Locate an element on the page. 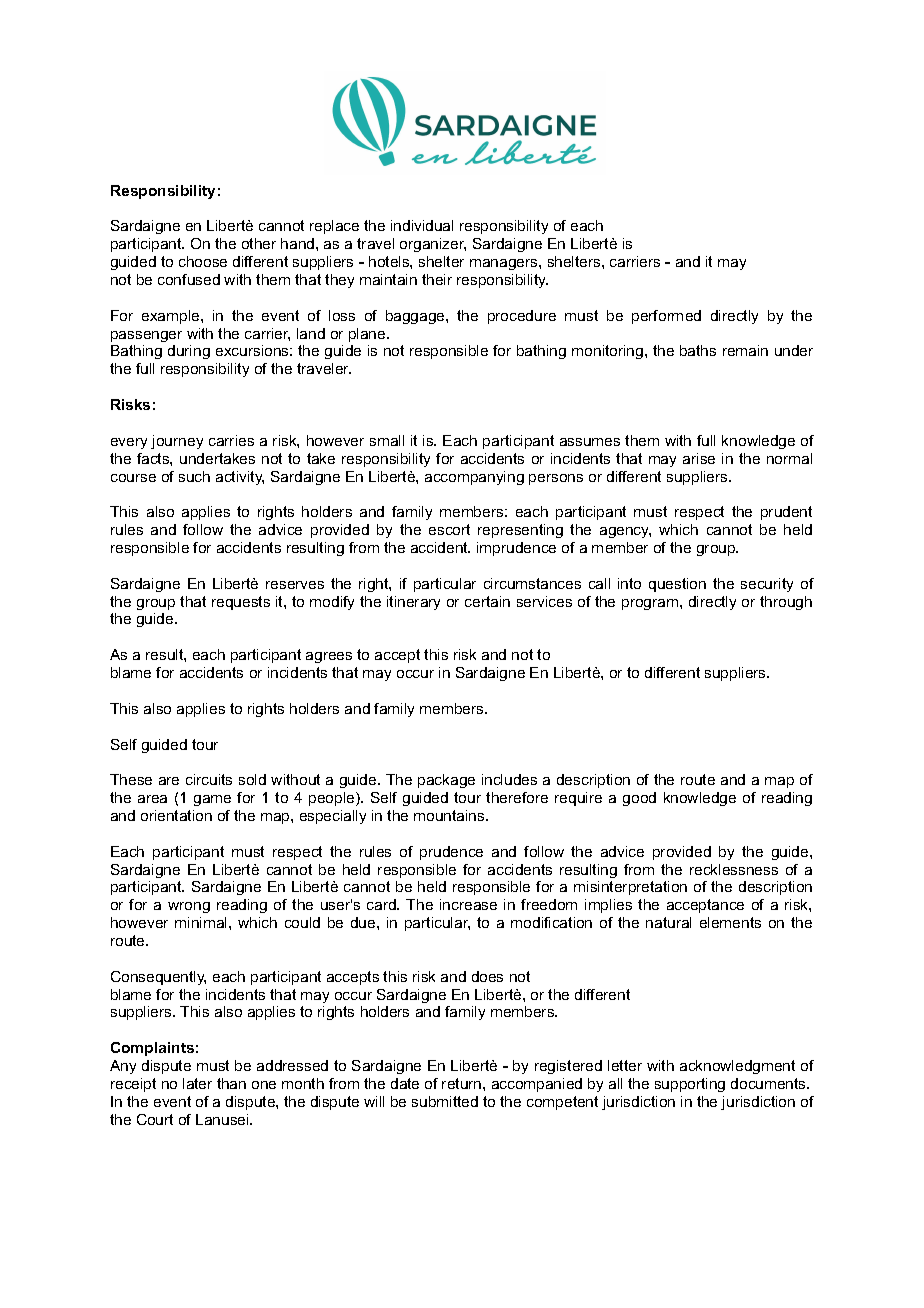  performed is located at coordinates (666, 317).
